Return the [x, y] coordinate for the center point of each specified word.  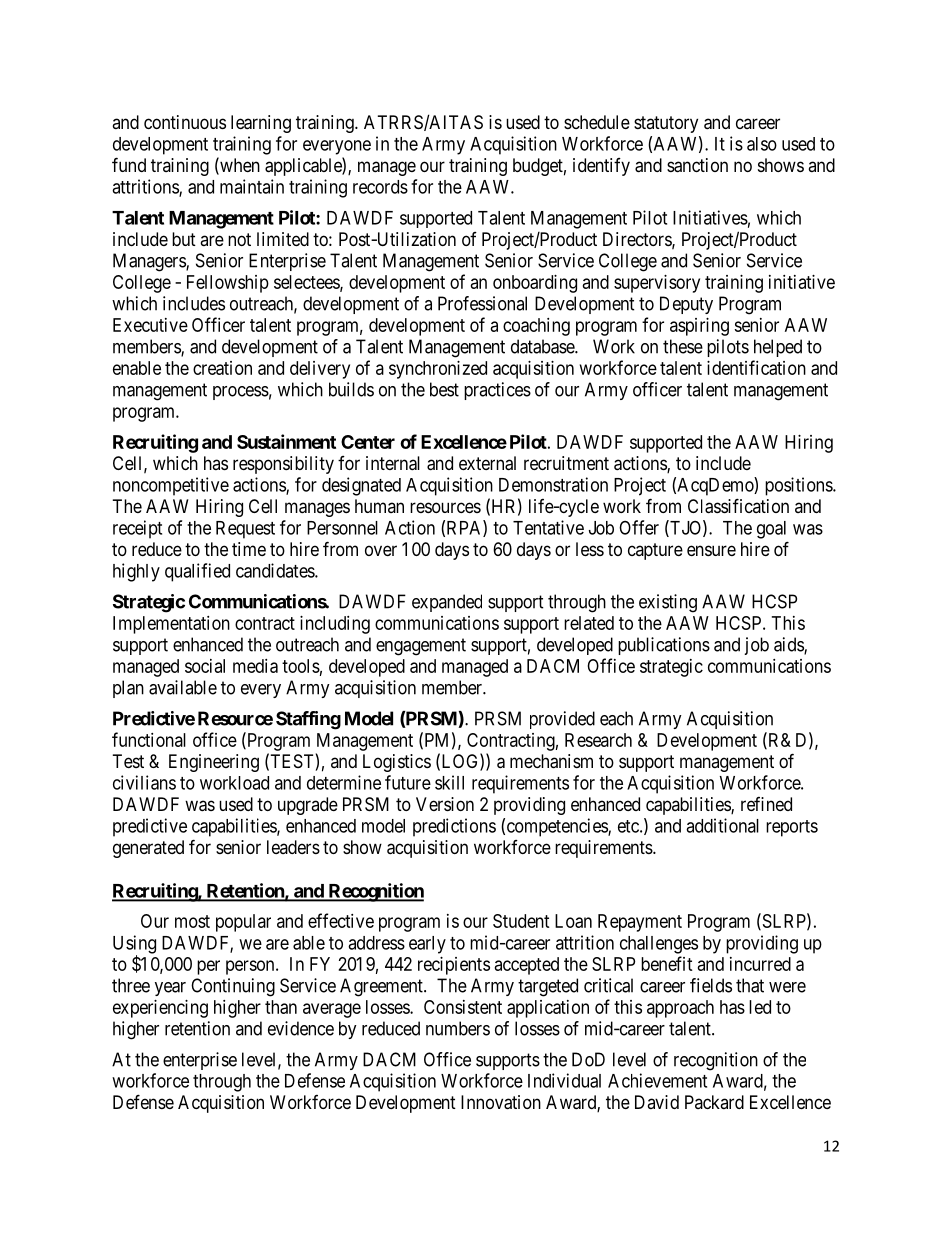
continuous [185, 122]
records [380, 187]
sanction [697, 165]
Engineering [214, 763]
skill [449, 782]
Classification [738, 506]
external [487, 463]
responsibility [283, 465]
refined [766, 804]
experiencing [160, 1009]
